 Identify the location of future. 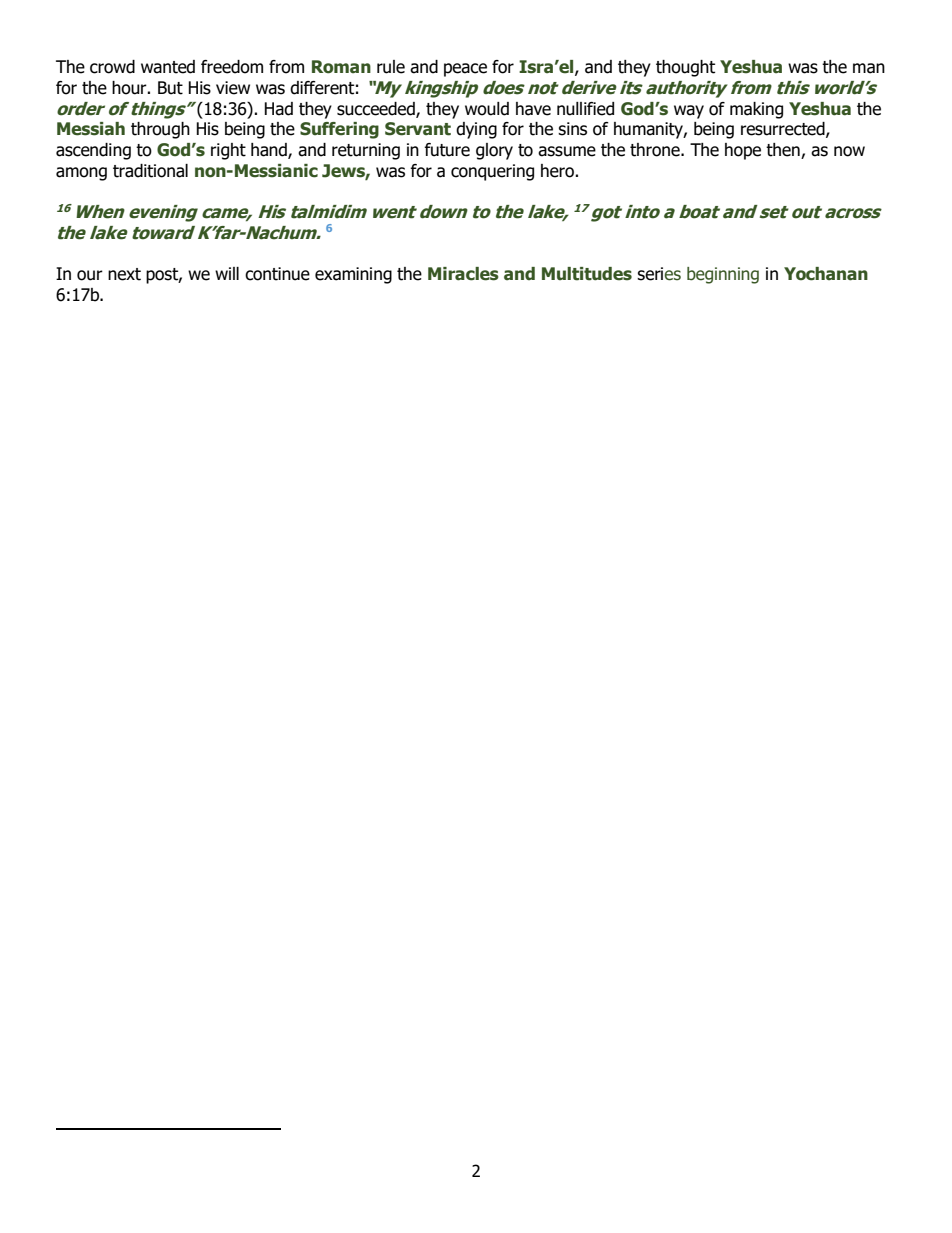
(447, 150).
